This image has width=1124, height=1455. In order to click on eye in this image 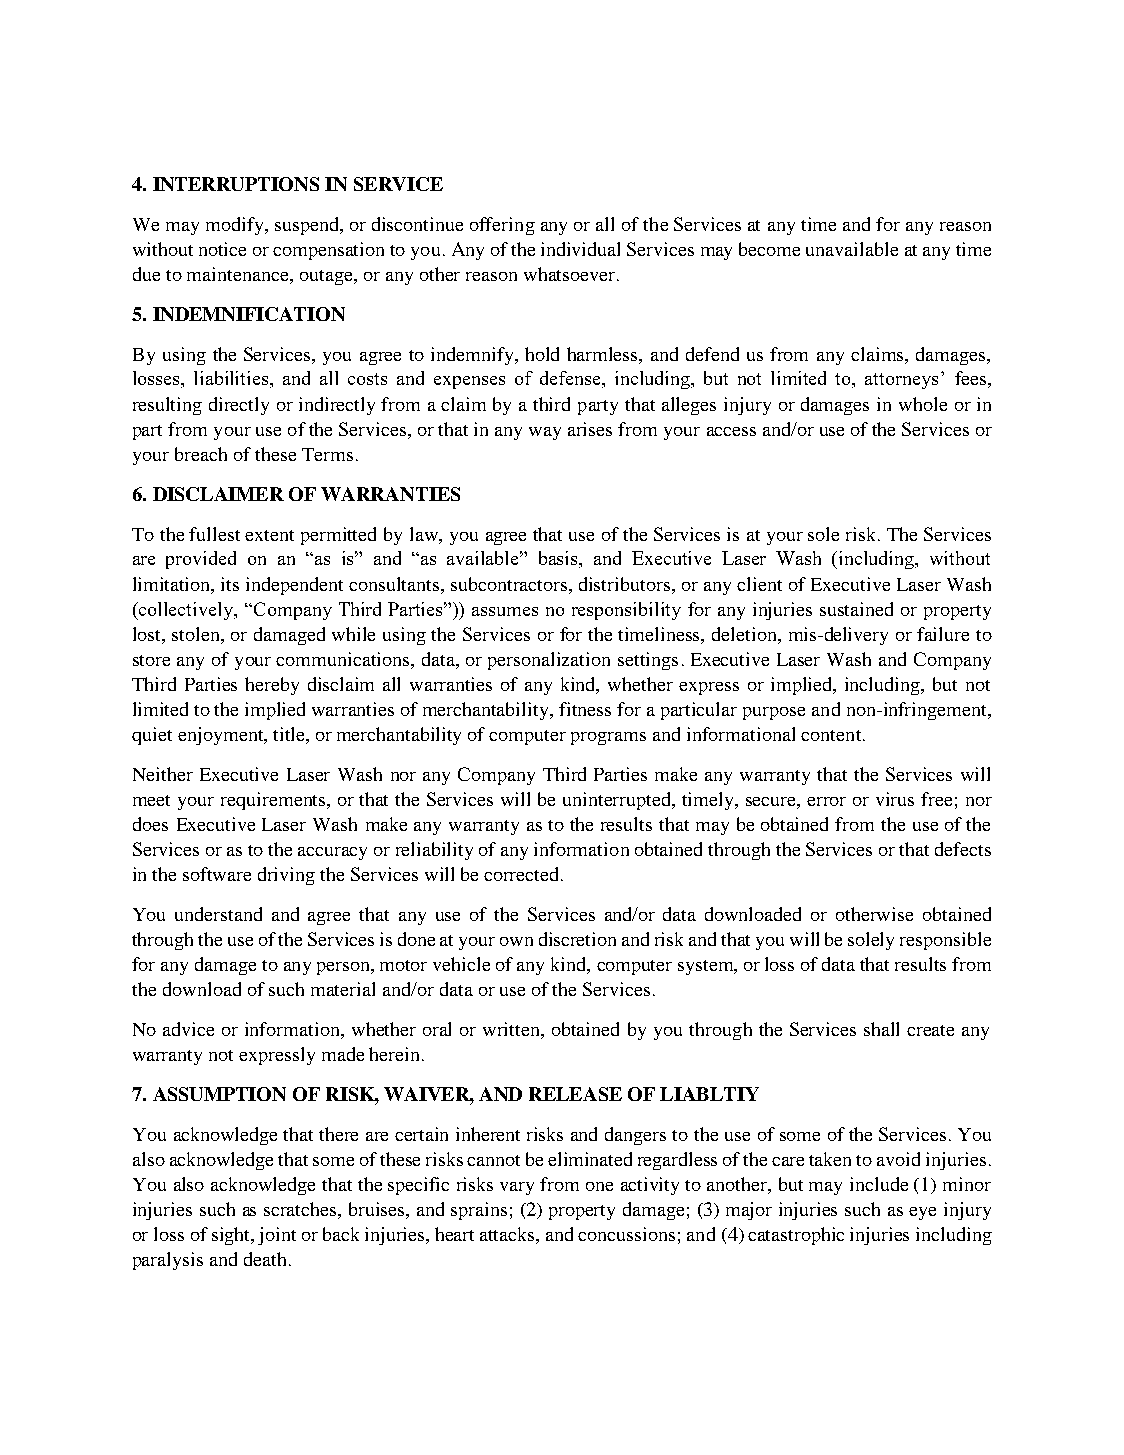, I will do `click(922, 1213)`.
